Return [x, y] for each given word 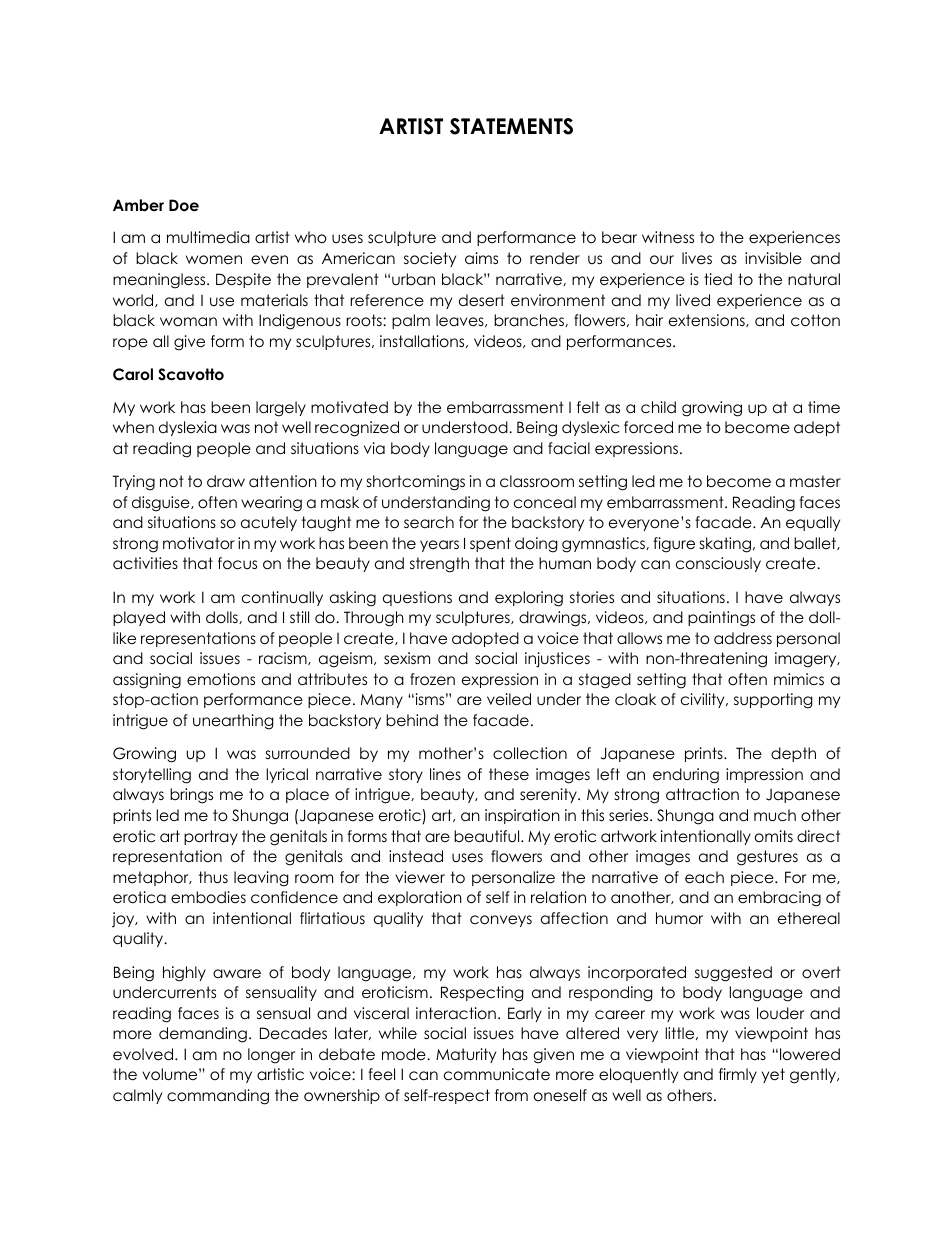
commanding [218, 1097]
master [815, 481]
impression [764, 775]
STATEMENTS [511, 126]
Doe [184, 205]
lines [445, 774]
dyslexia [188, 428]
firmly [738, 1075]
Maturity [466, 1055]
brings [191, 796]
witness [668, 237]
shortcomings [416, 483]
